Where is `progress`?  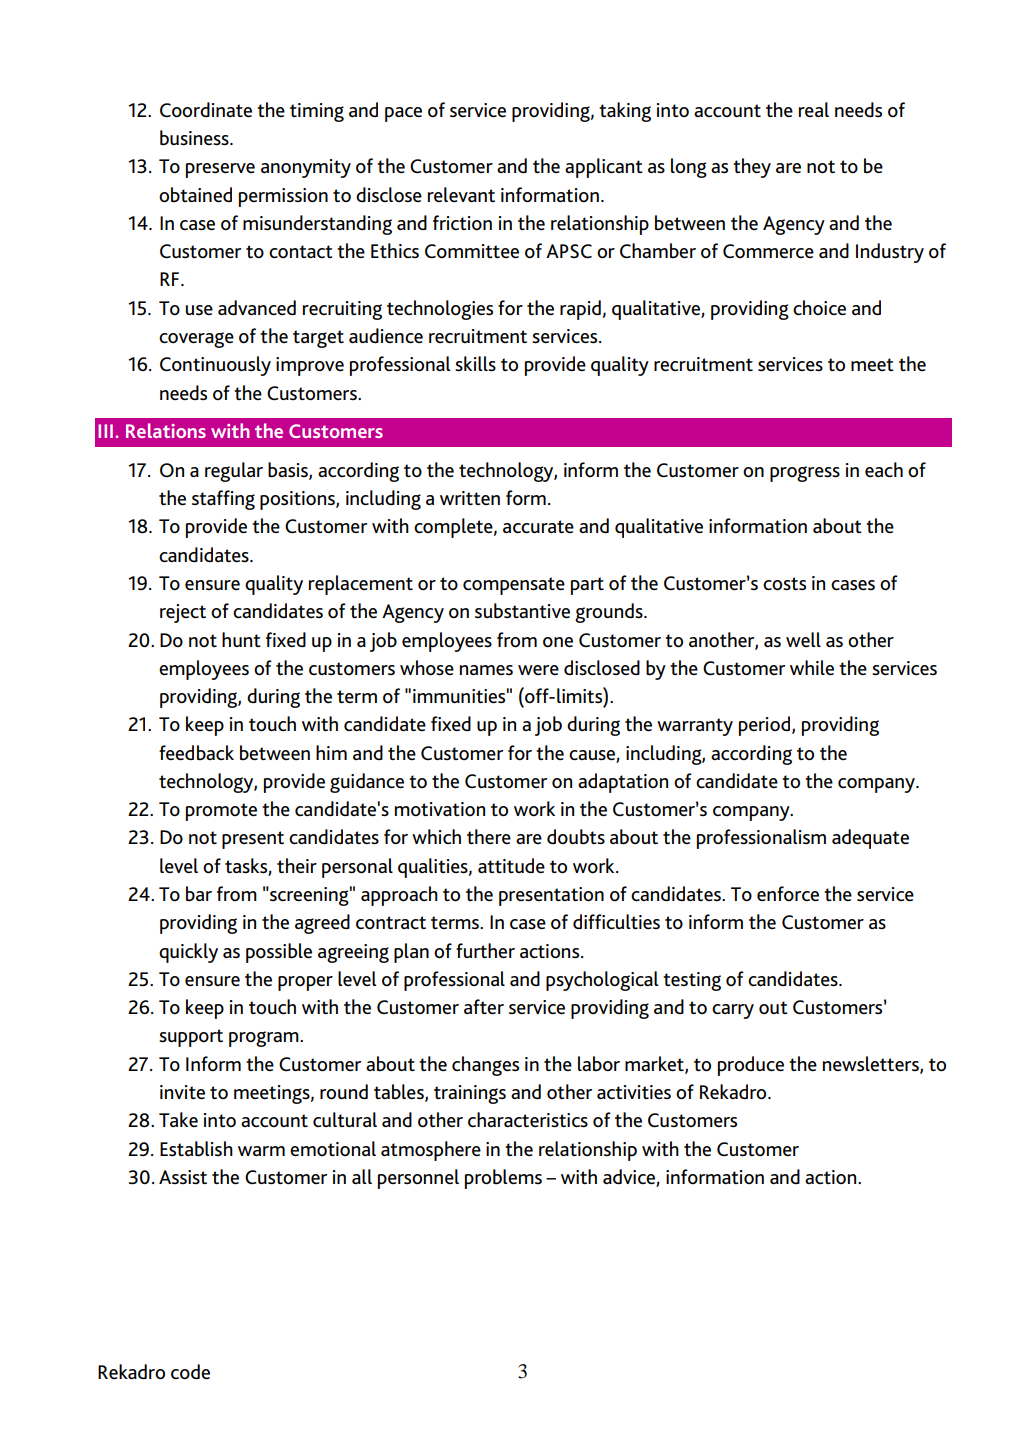 progress is located at coordinates (805, 474).
